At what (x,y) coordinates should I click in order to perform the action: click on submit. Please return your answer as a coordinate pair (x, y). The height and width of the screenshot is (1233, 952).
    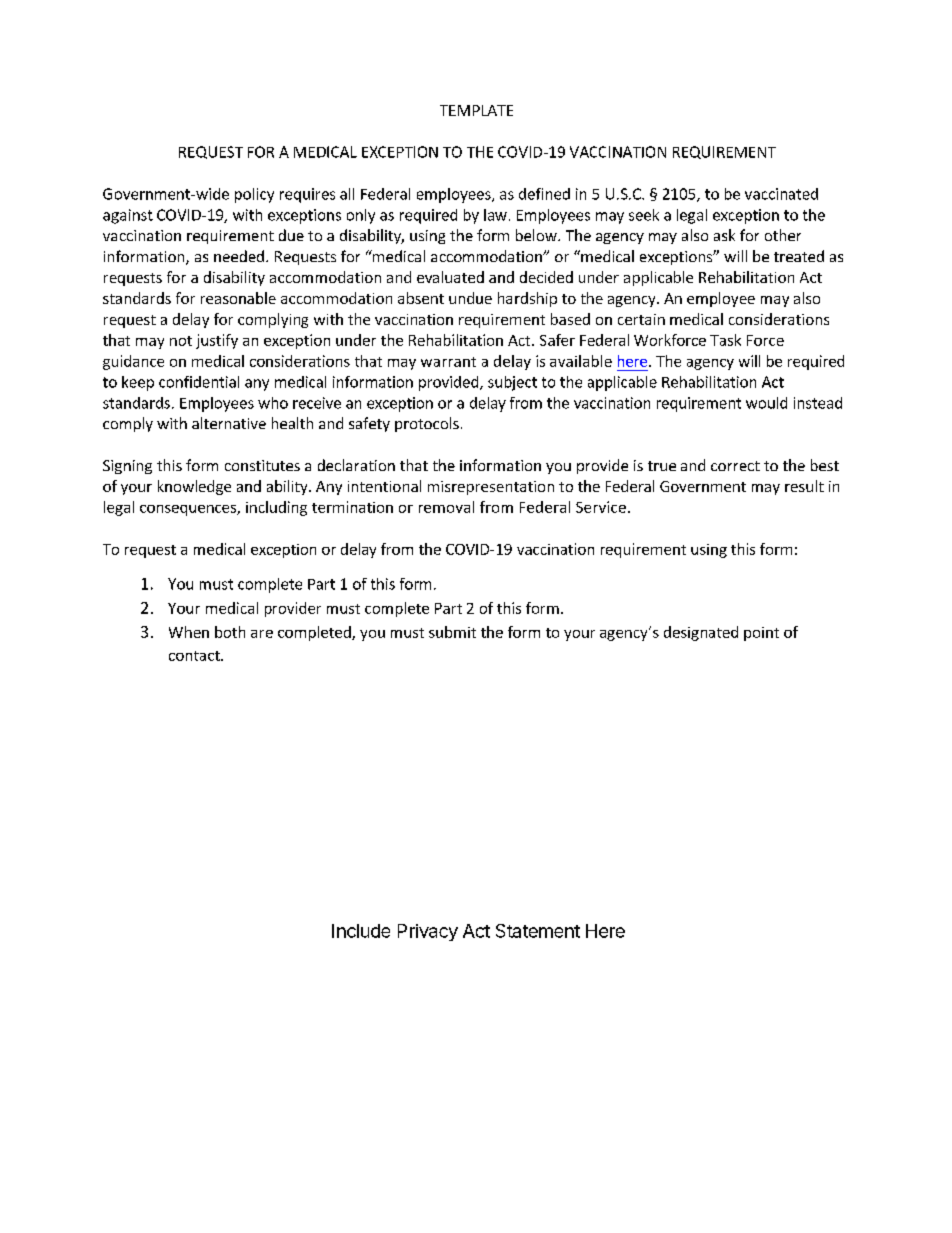
    Looking at the image, I should click on (452, 632).
